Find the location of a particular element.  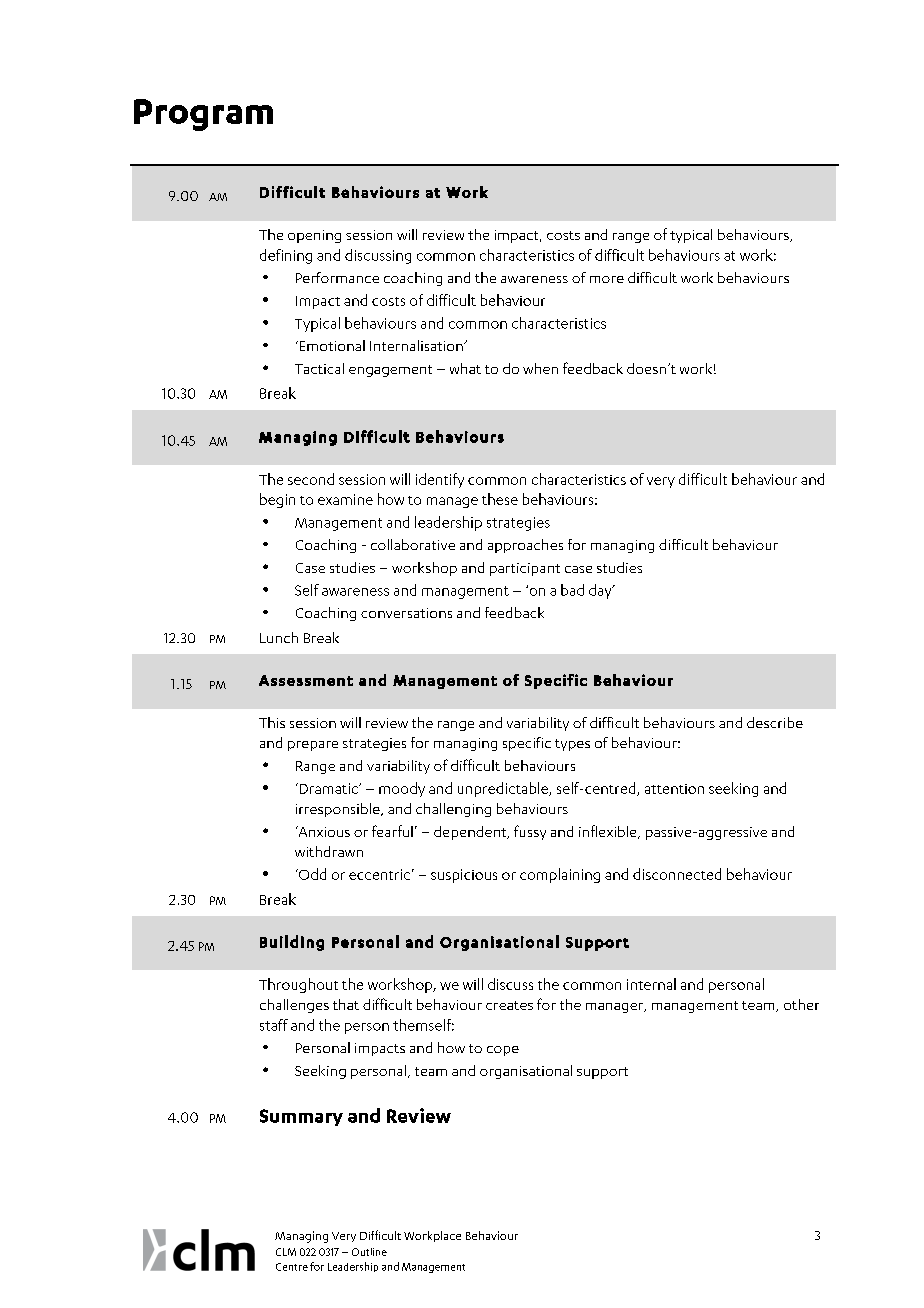

Program is located at coordinates (203, 115).
